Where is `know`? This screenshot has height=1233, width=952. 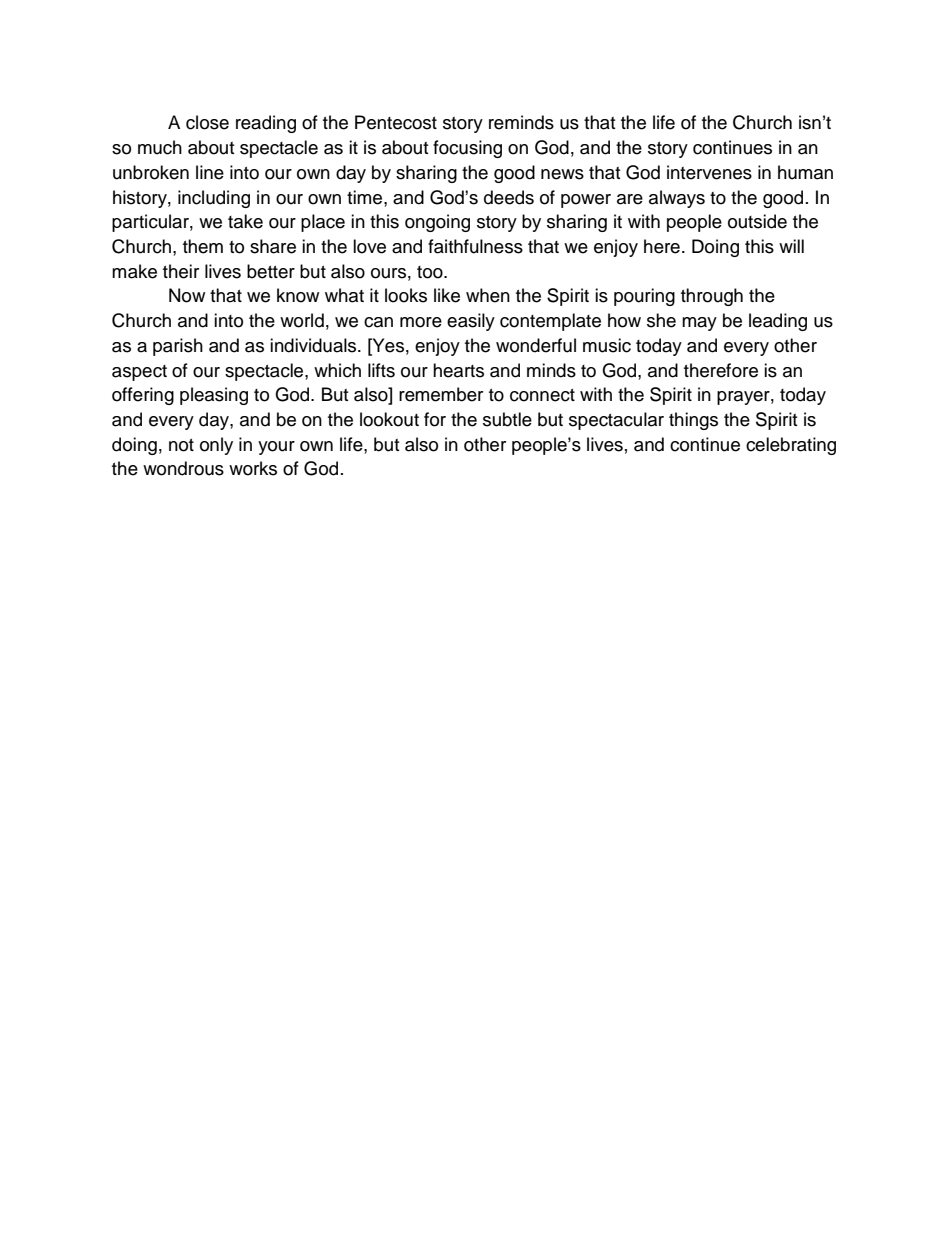
know is located at coordinates (298, 295).
